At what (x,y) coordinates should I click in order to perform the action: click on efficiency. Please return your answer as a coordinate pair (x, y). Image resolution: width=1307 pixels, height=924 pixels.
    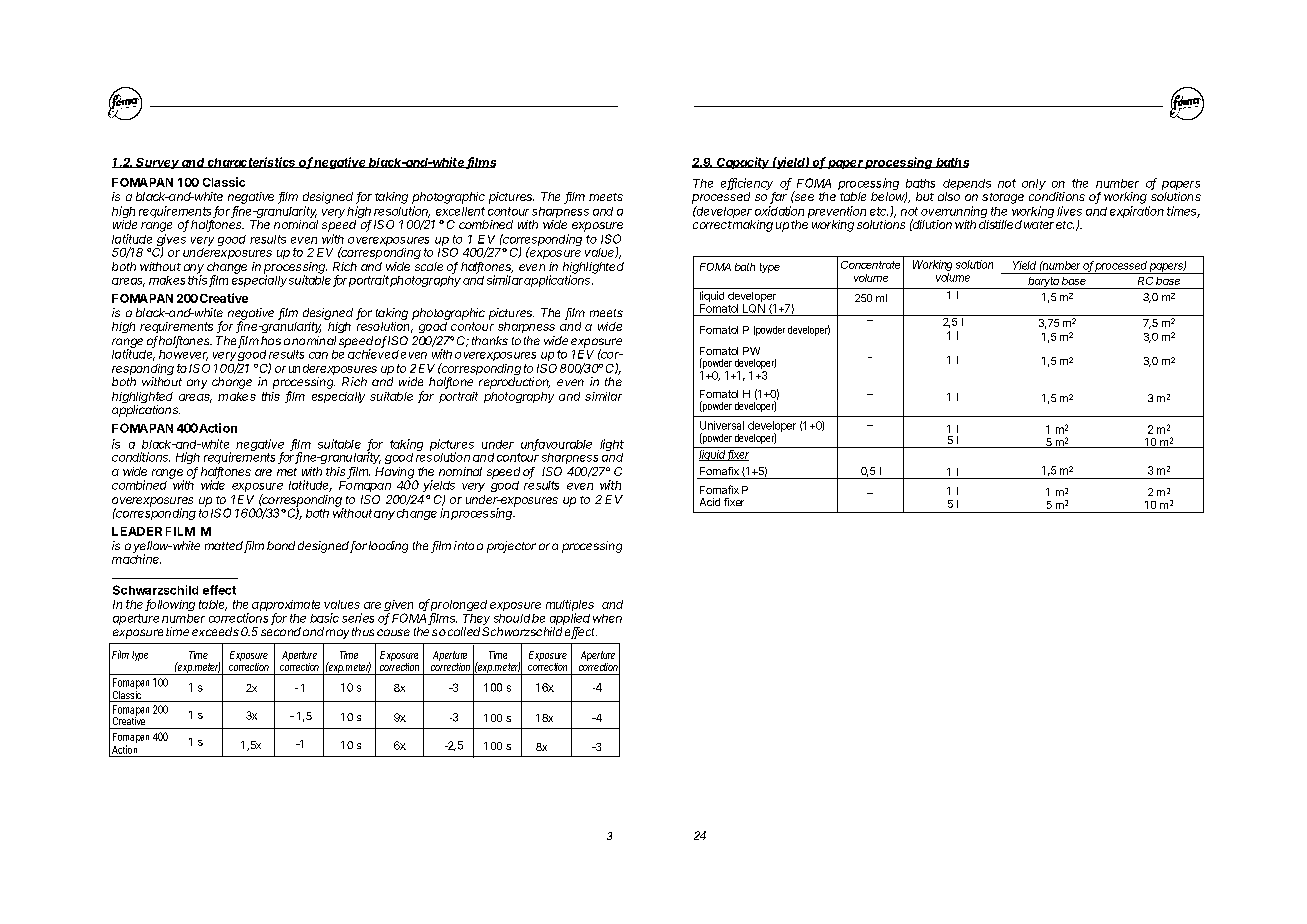
    Looking at the image, I should click on (748, 185).
